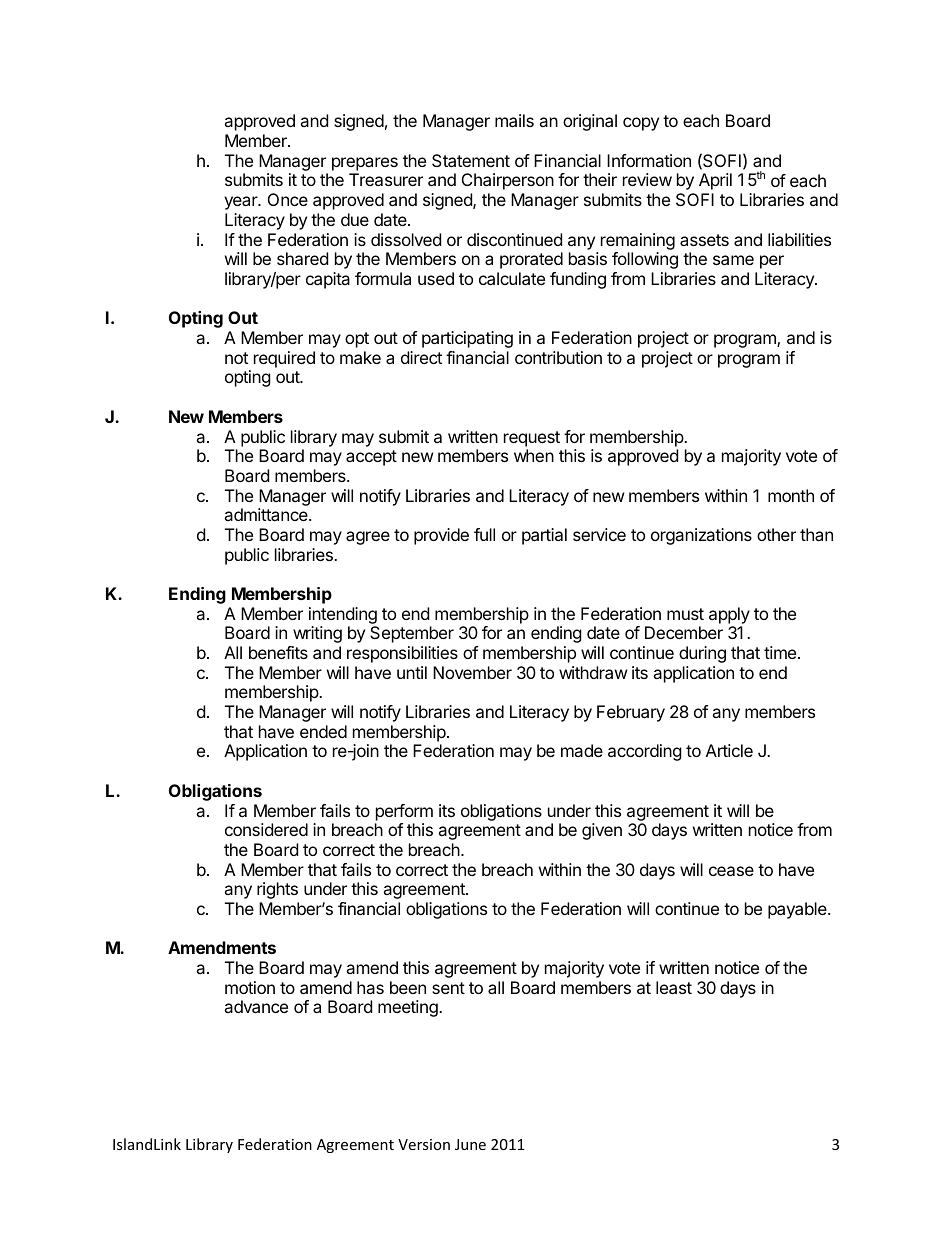  I want to click on apply, so click(729, 615).
